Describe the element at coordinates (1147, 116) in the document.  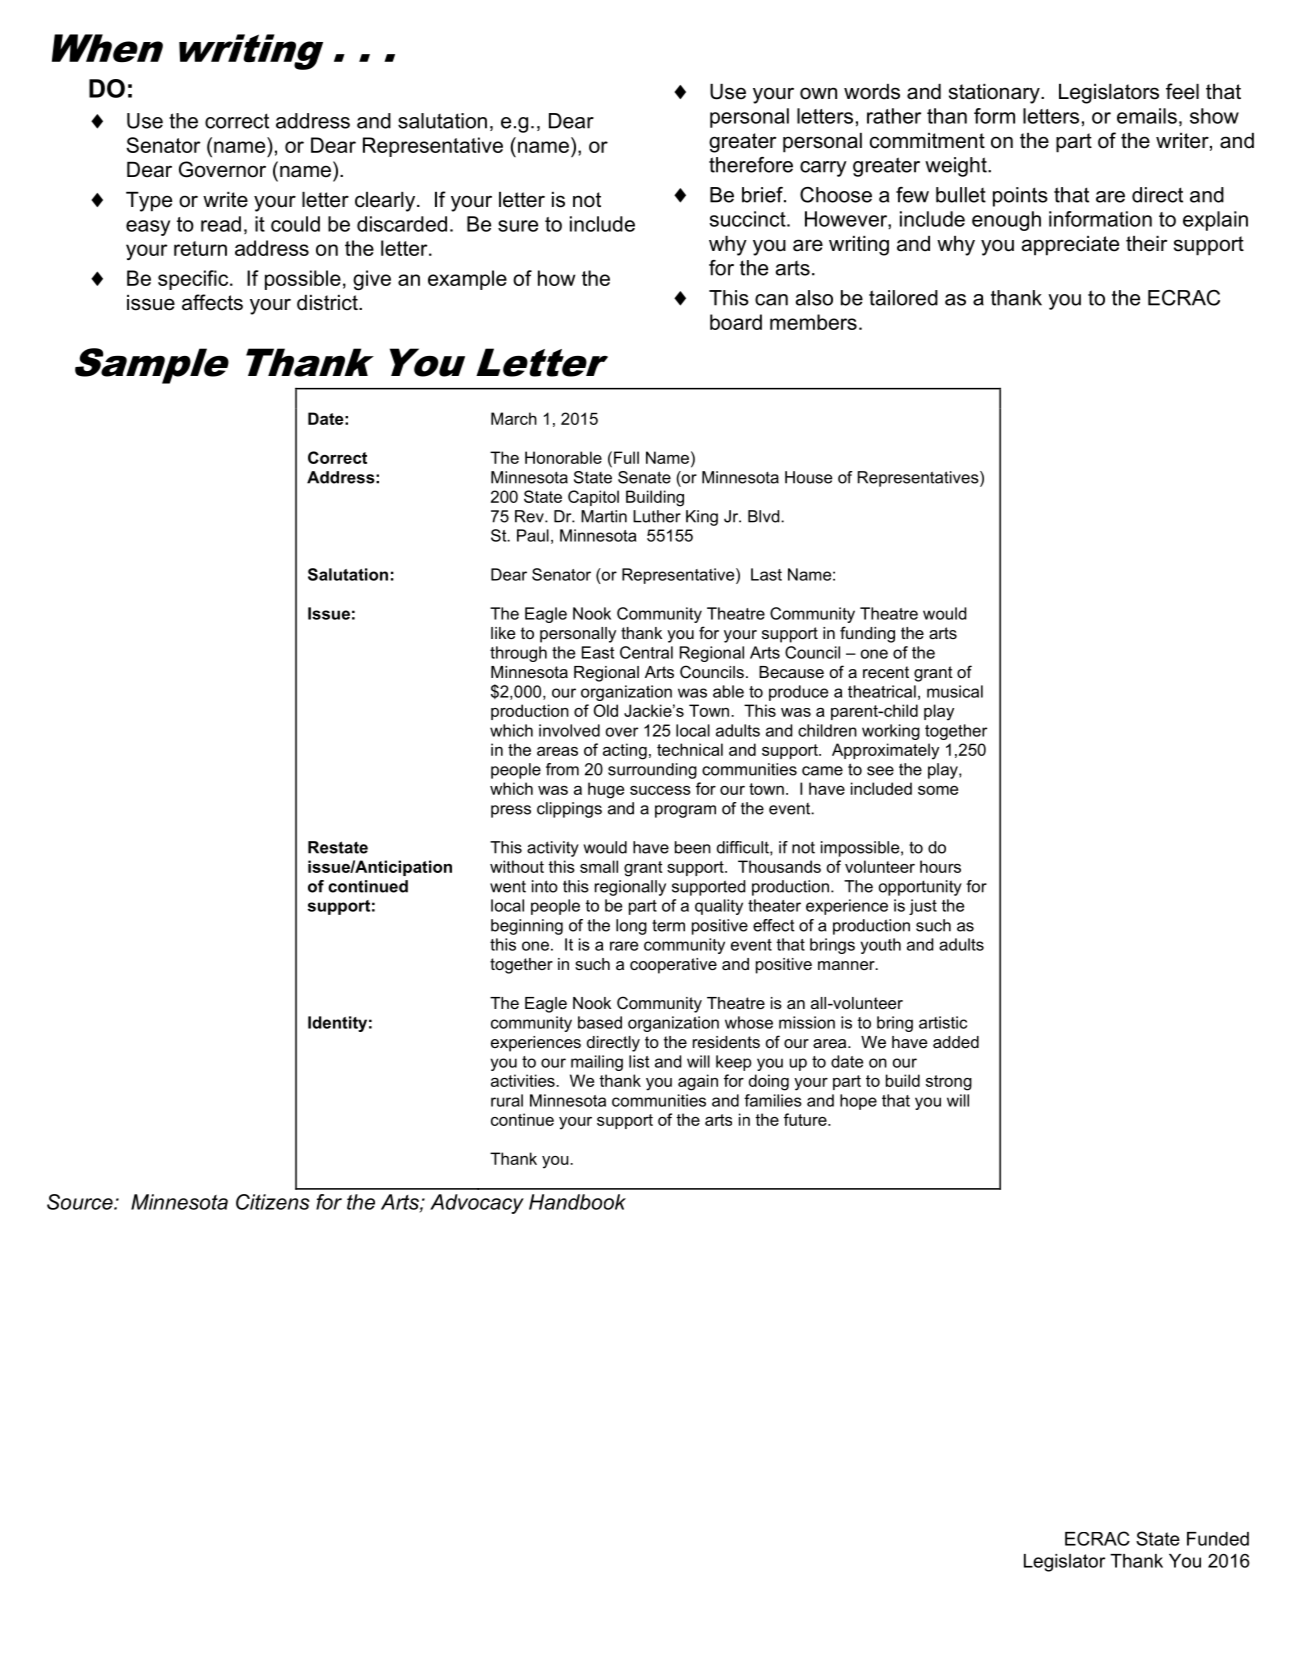
I see `emails` at that location.
